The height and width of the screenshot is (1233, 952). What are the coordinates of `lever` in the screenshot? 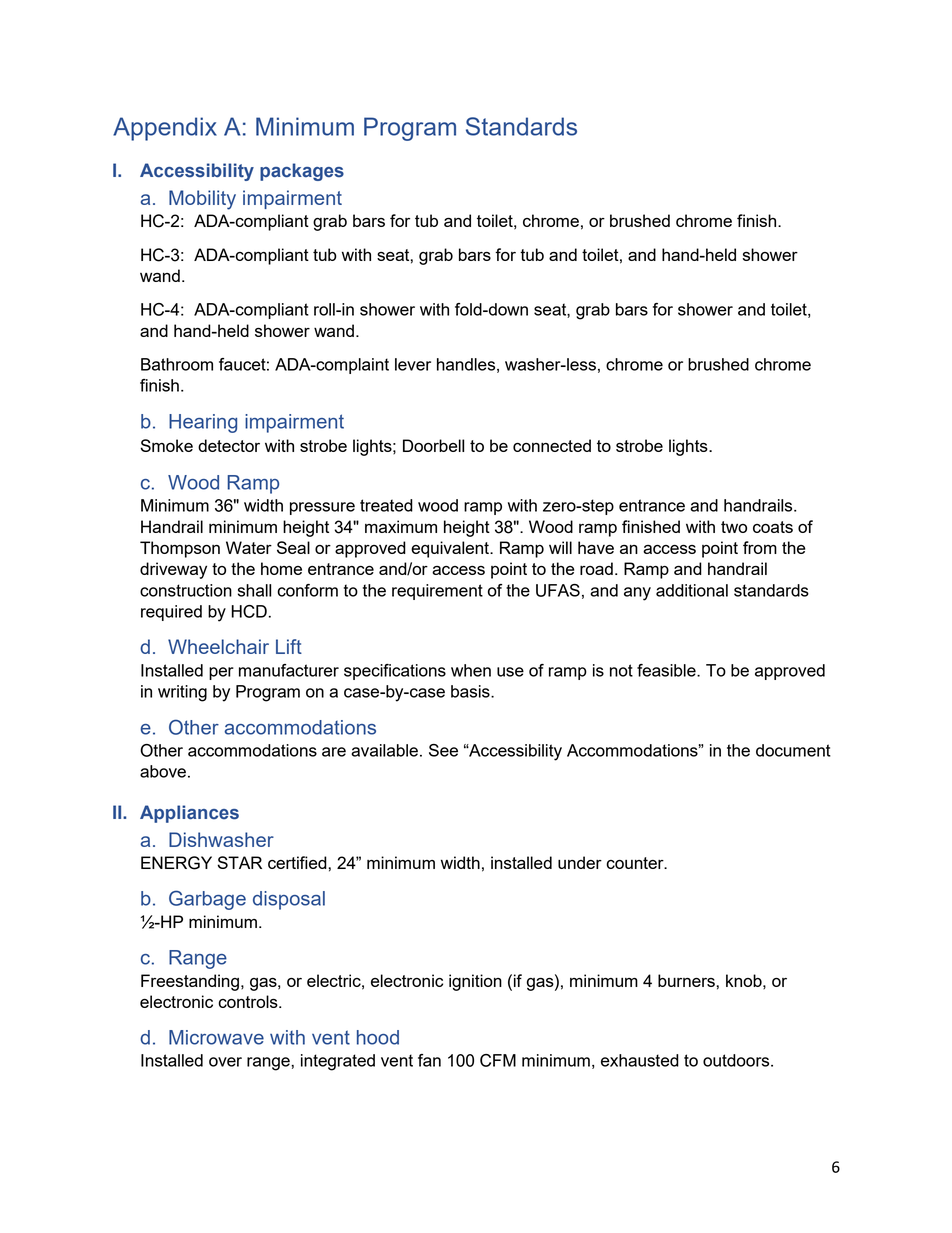 It's located at (413, 364).
